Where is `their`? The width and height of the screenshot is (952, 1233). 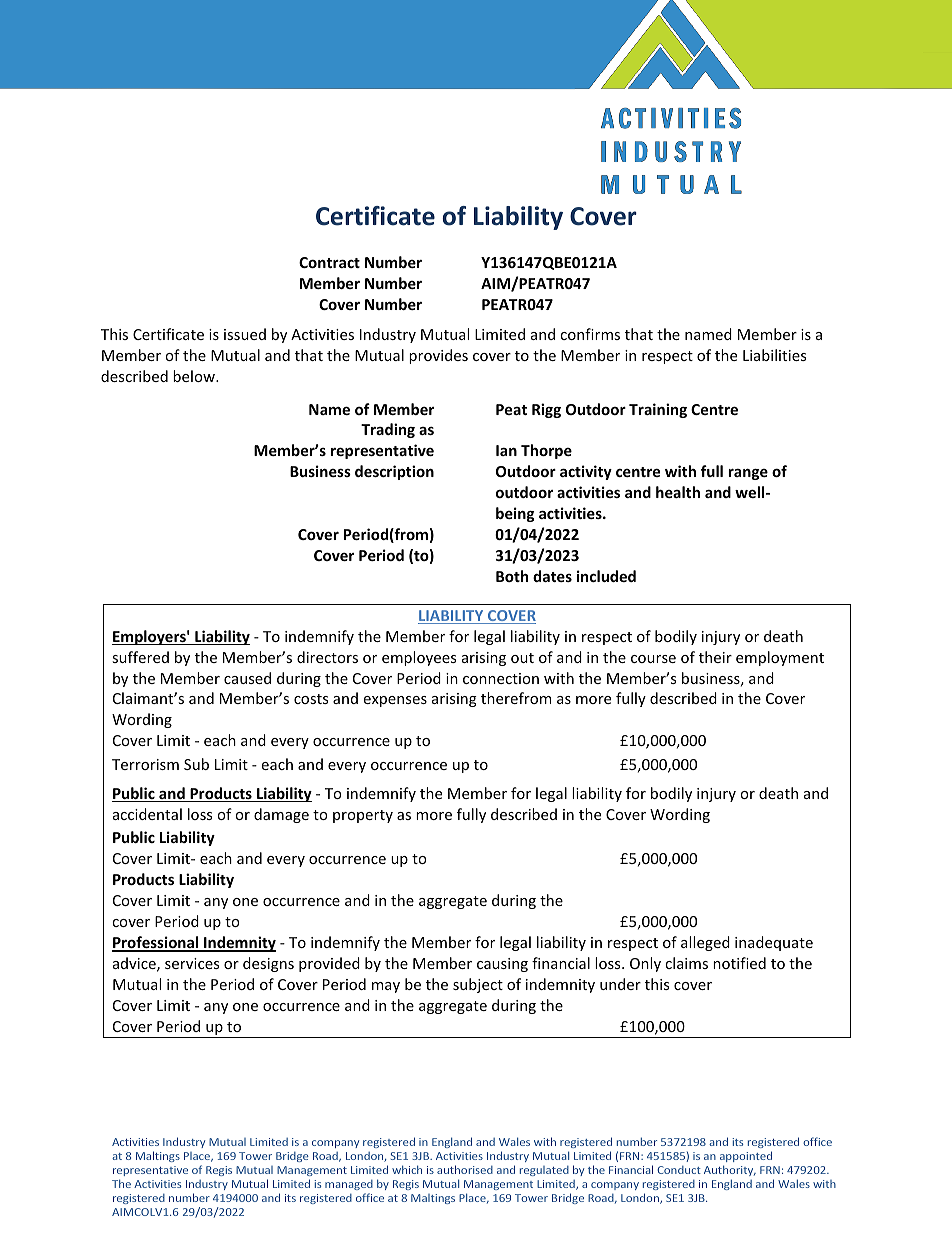 their is located at coordinates (715, 657).
